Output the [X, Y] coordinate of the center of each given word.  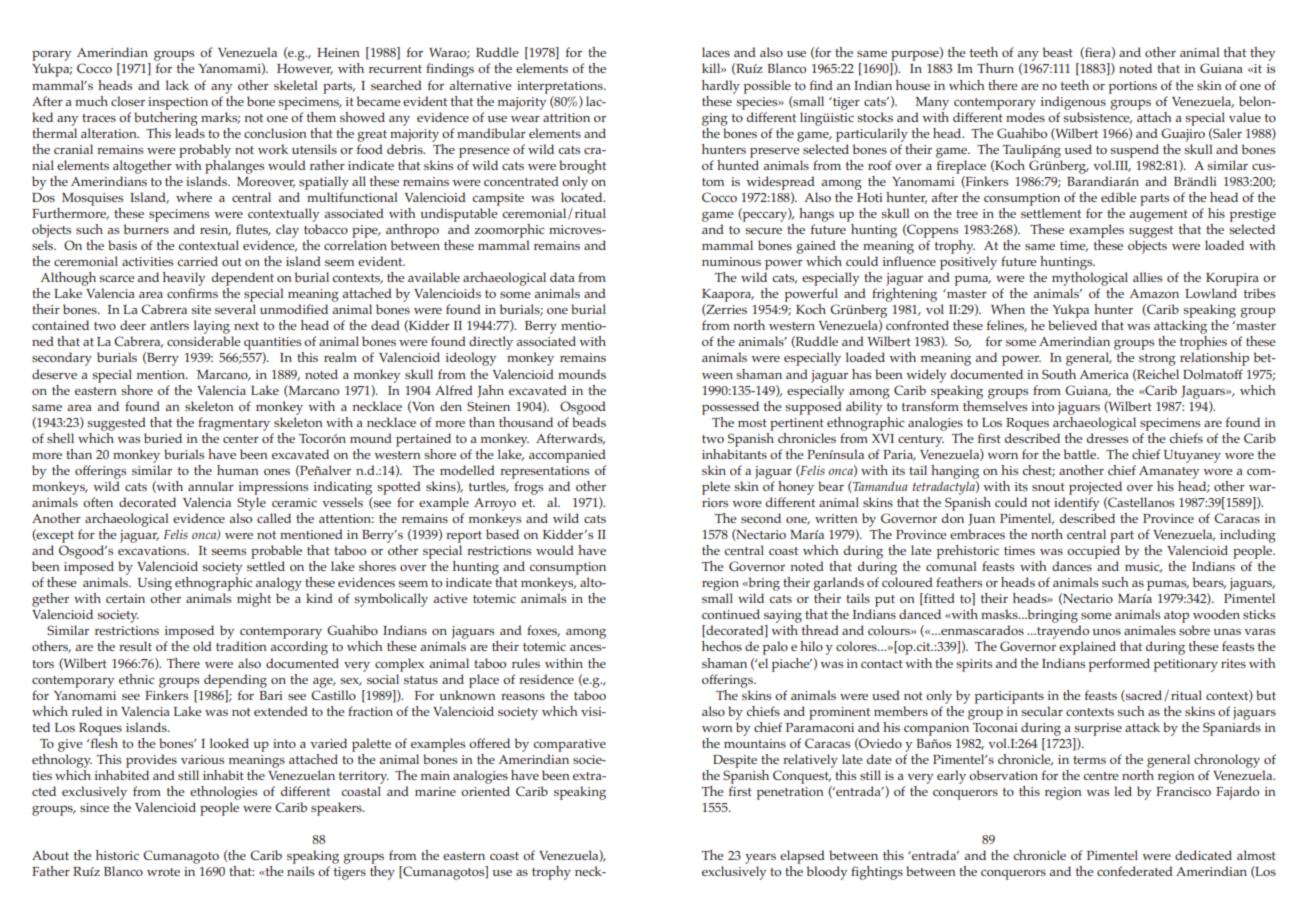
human [238, 470]
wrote [163, 872]
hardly [721, 87]
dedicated [1203, 855]
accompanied [567, 456]
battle [1081, 454]
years [760, 859]
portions [1133, 87]
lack [177, 85]
